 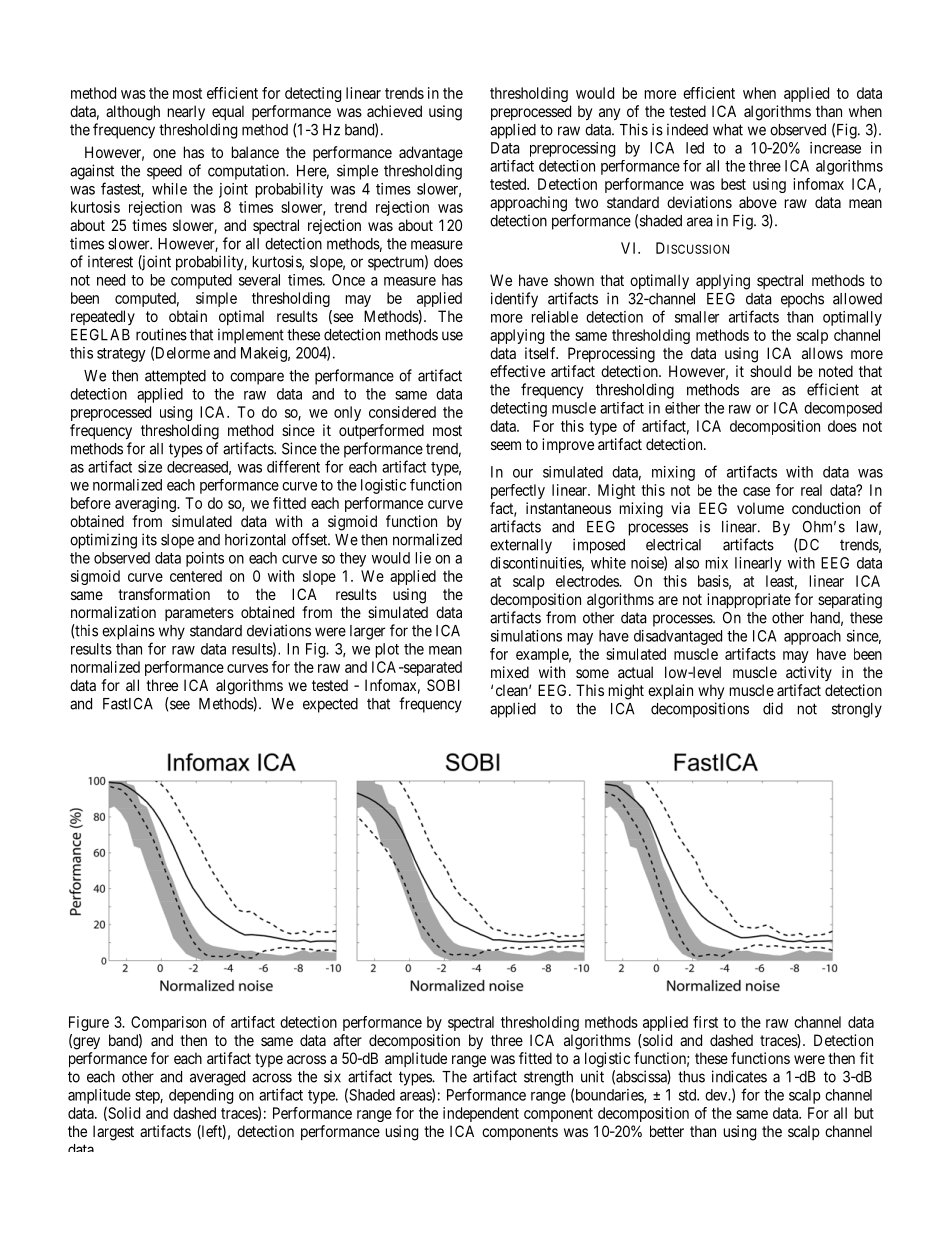 What do you see at coordinates (756, 491) in the page?
I see `case` at bounding box center [756, 491].
